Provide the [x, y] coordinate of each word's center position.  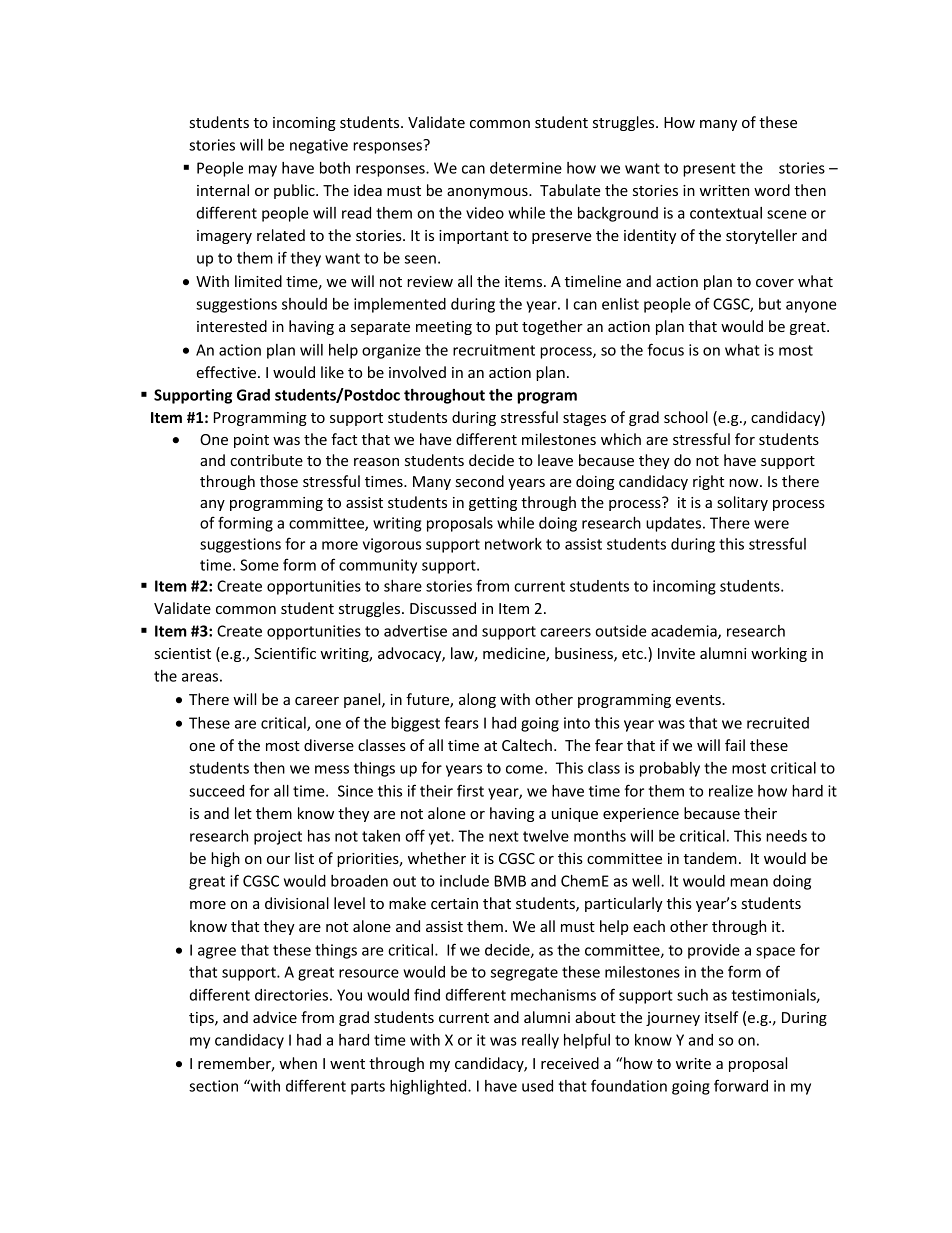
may [263, 171]
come [524, 769]
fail [735, 745]
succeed [216, 791]
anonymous [488, 193]
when [298, 1063]
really [540, 1041]
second [480, 481]
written [724, 190]
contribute [266, 460]
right [708, 482]
